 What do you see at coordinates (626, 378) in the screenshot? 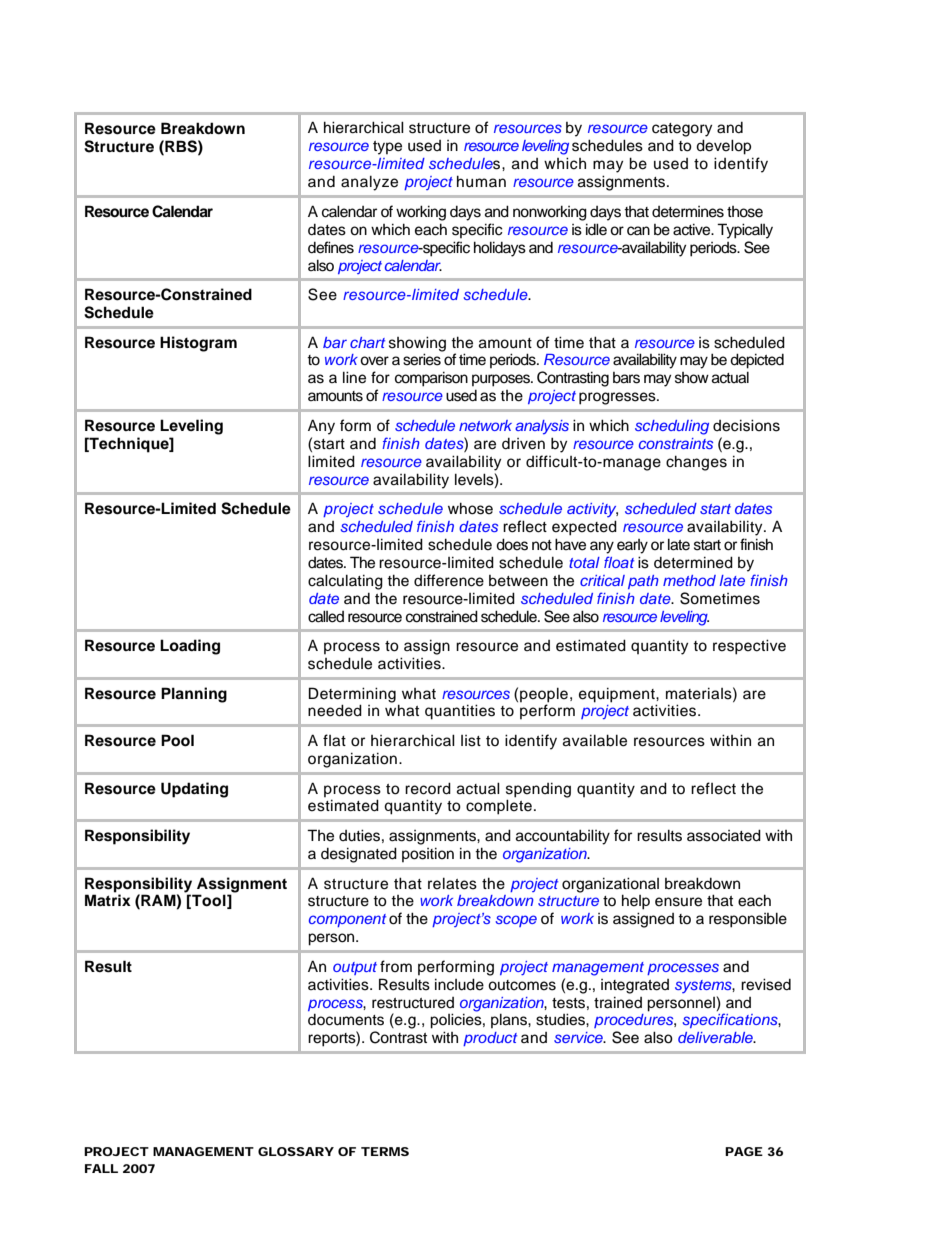
I see `bars` at bounding box center [626, 378].
